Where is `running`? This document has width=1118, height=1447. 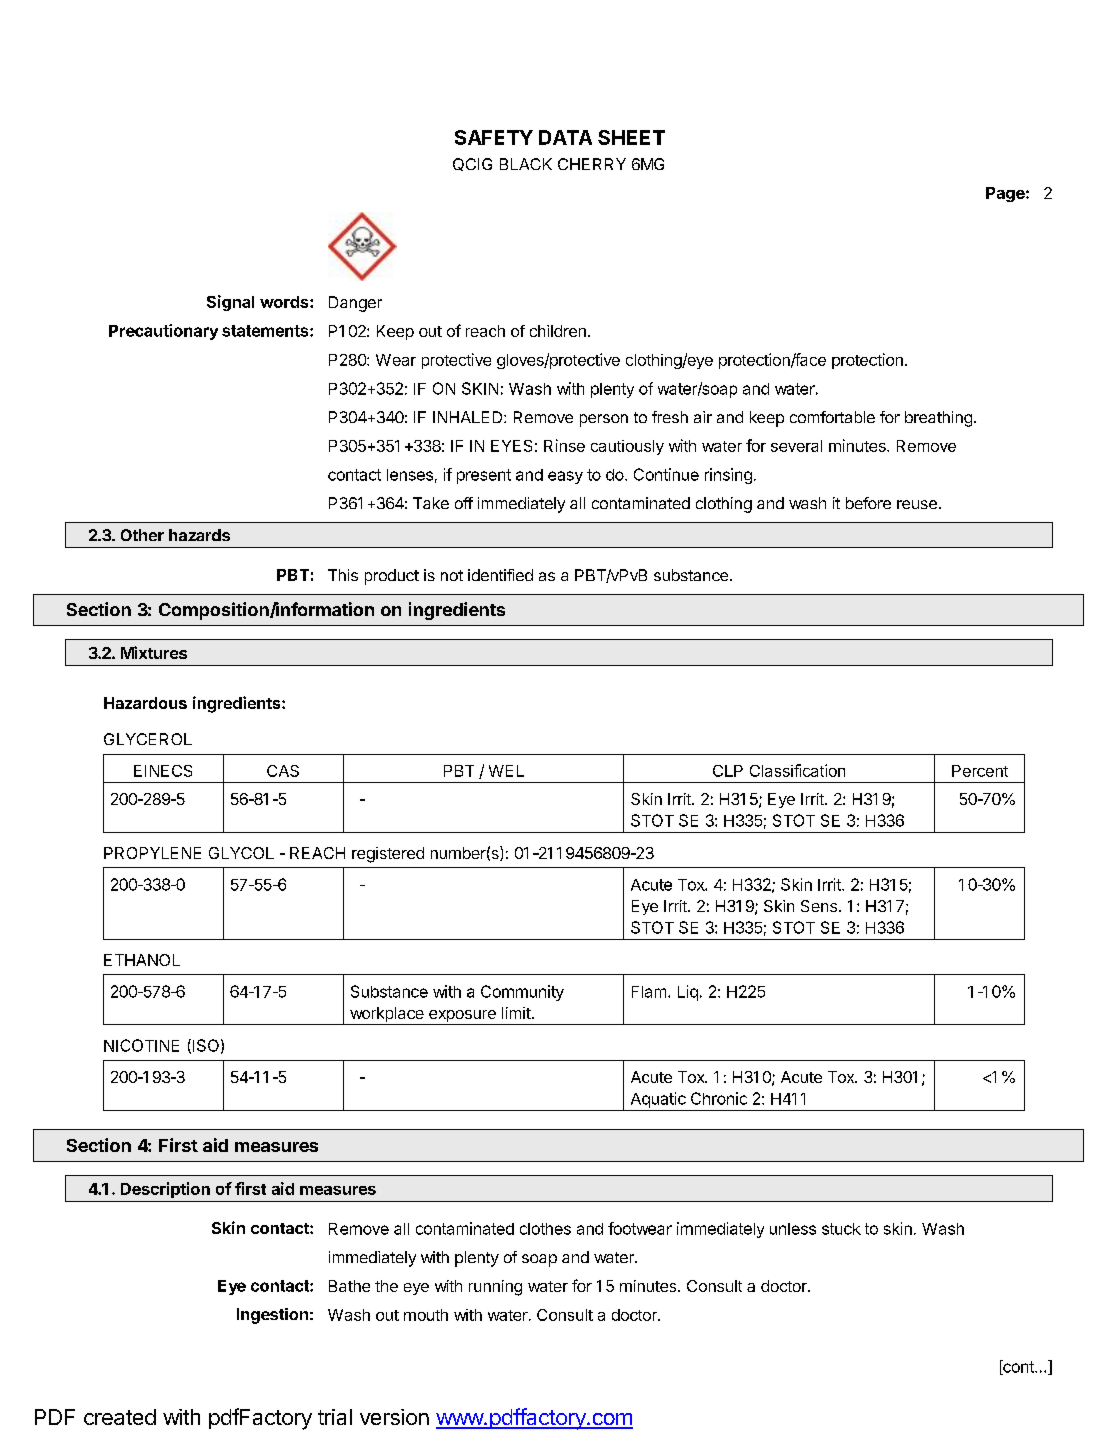
running is located at coordinates (495, 1288).
